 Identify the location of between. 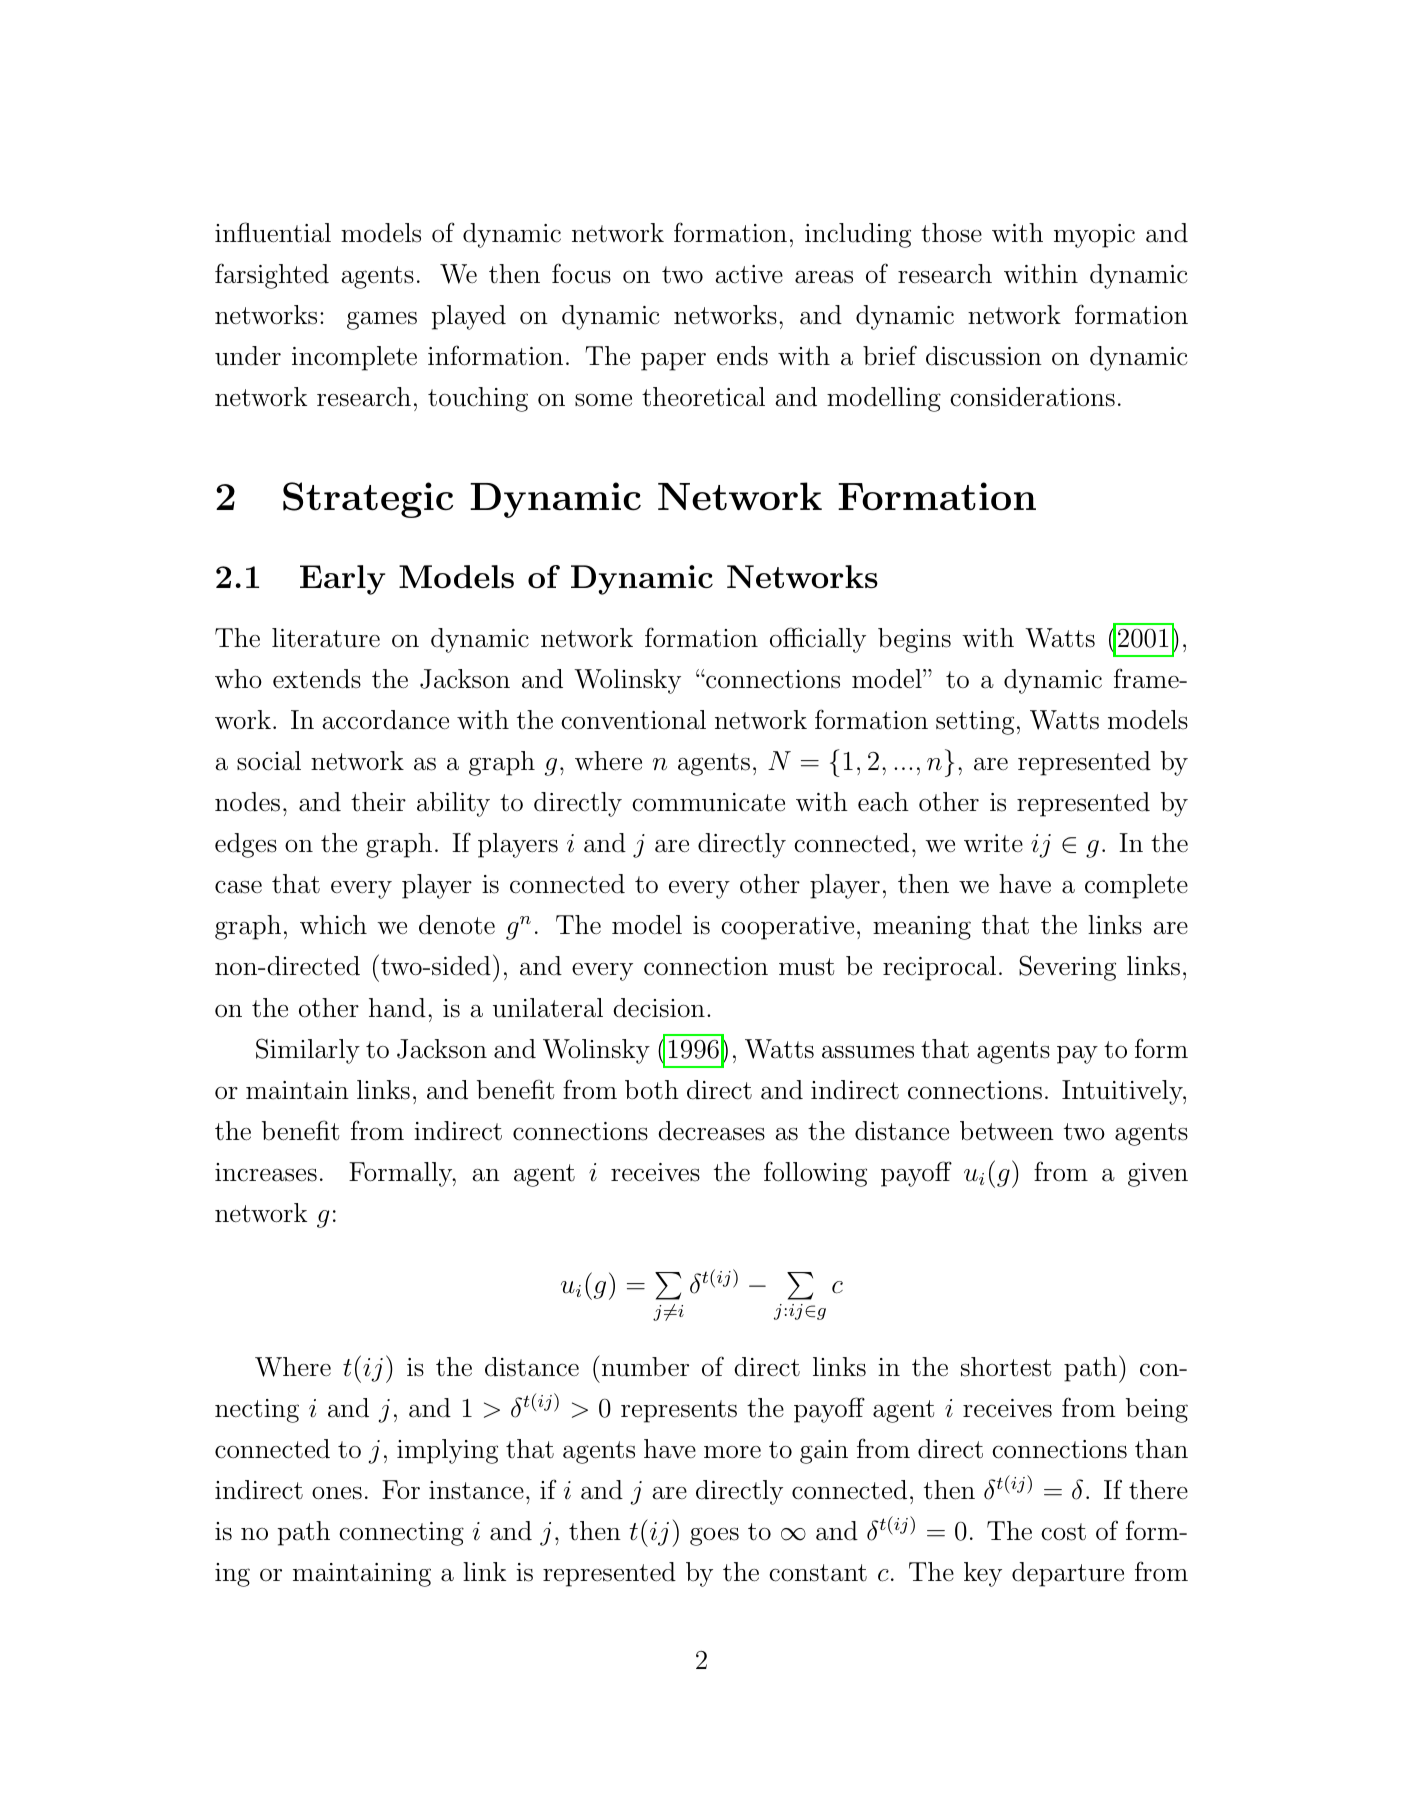
(1007, 1131).
